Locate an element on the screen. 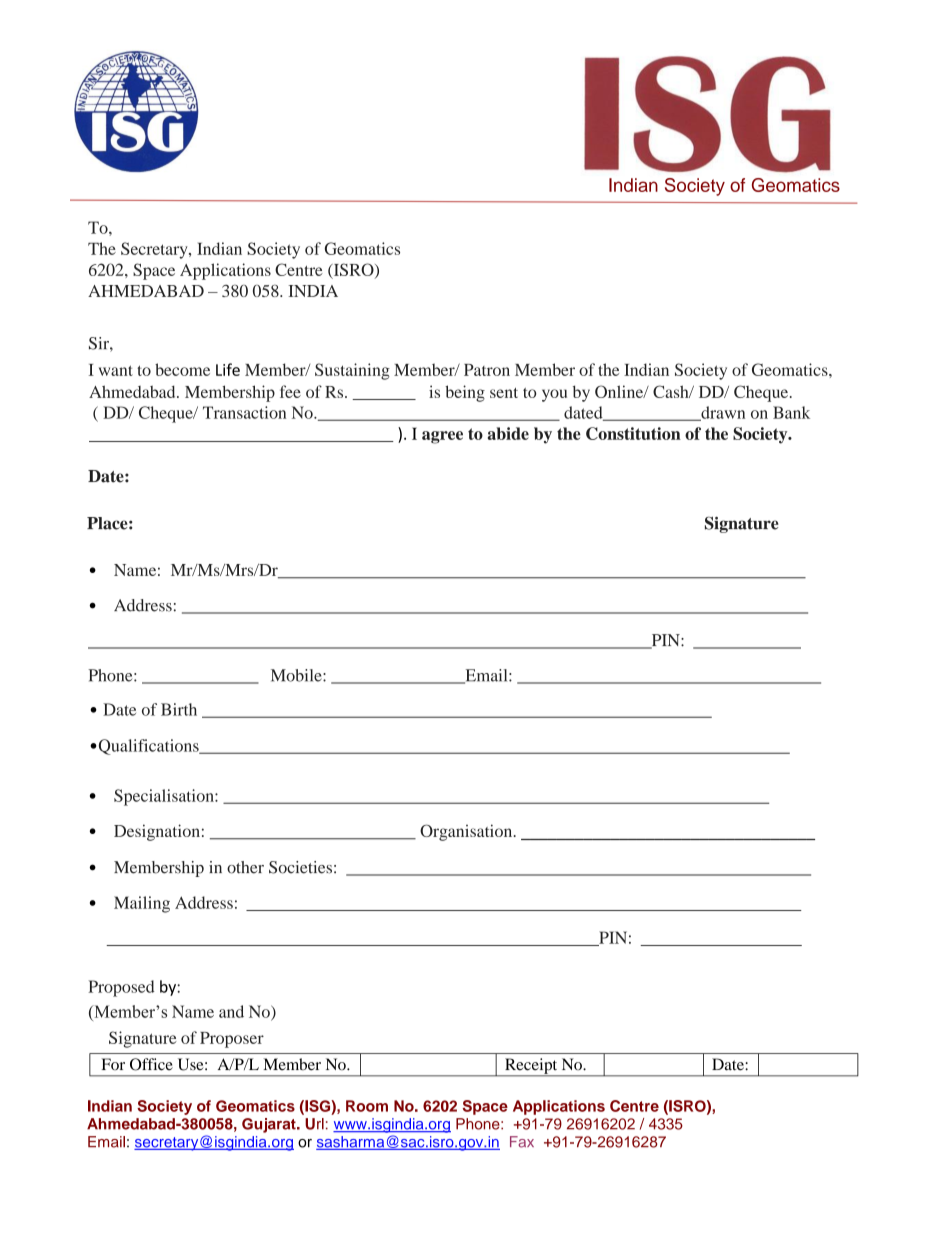 The height and width of the screenshot is (1233, 952). Fax is located at coordinates (522, 1142).
